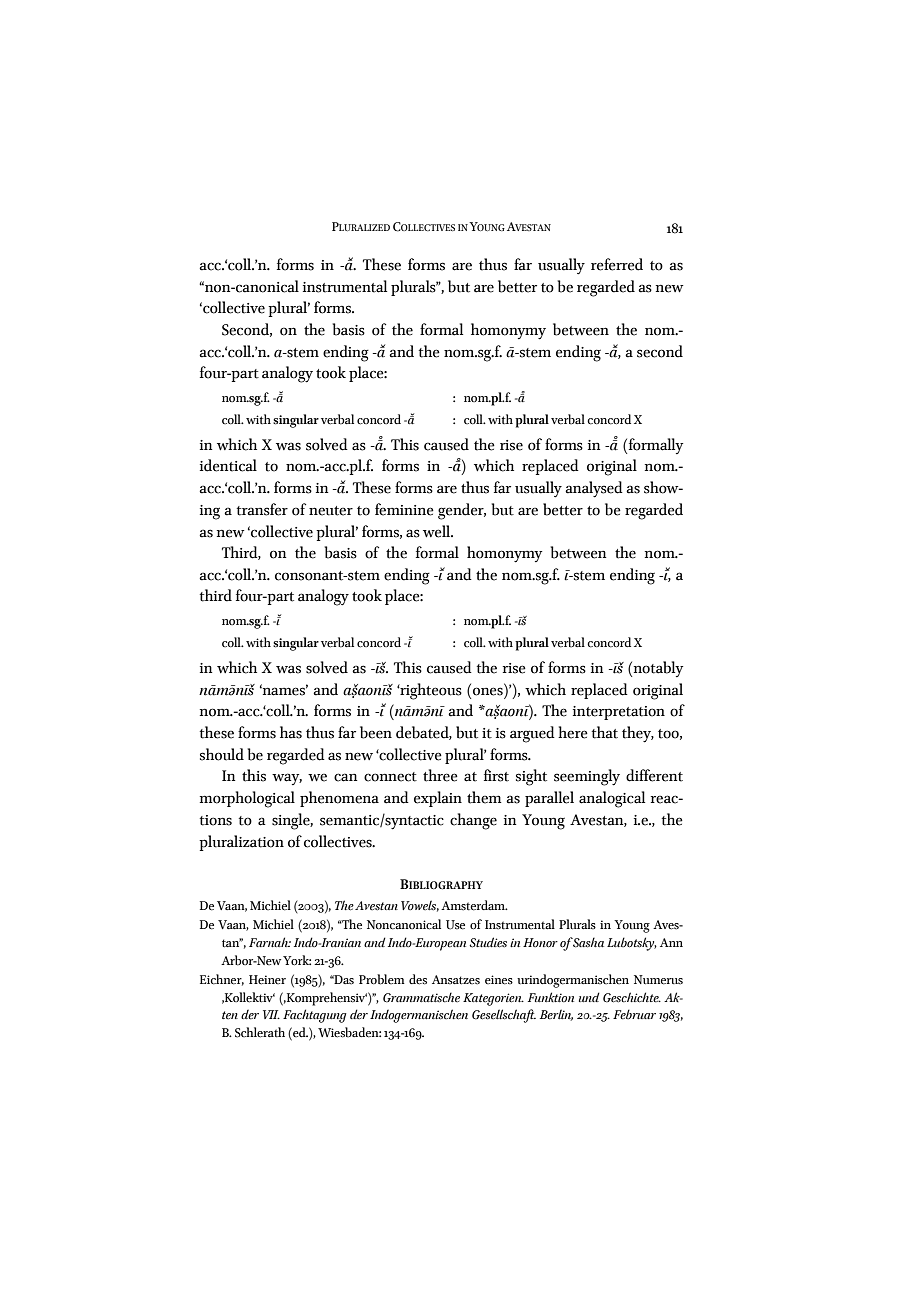  What do you see at coordinates (612, 799) in the page?
I see `analogical` at bounding box center [612, 799].
